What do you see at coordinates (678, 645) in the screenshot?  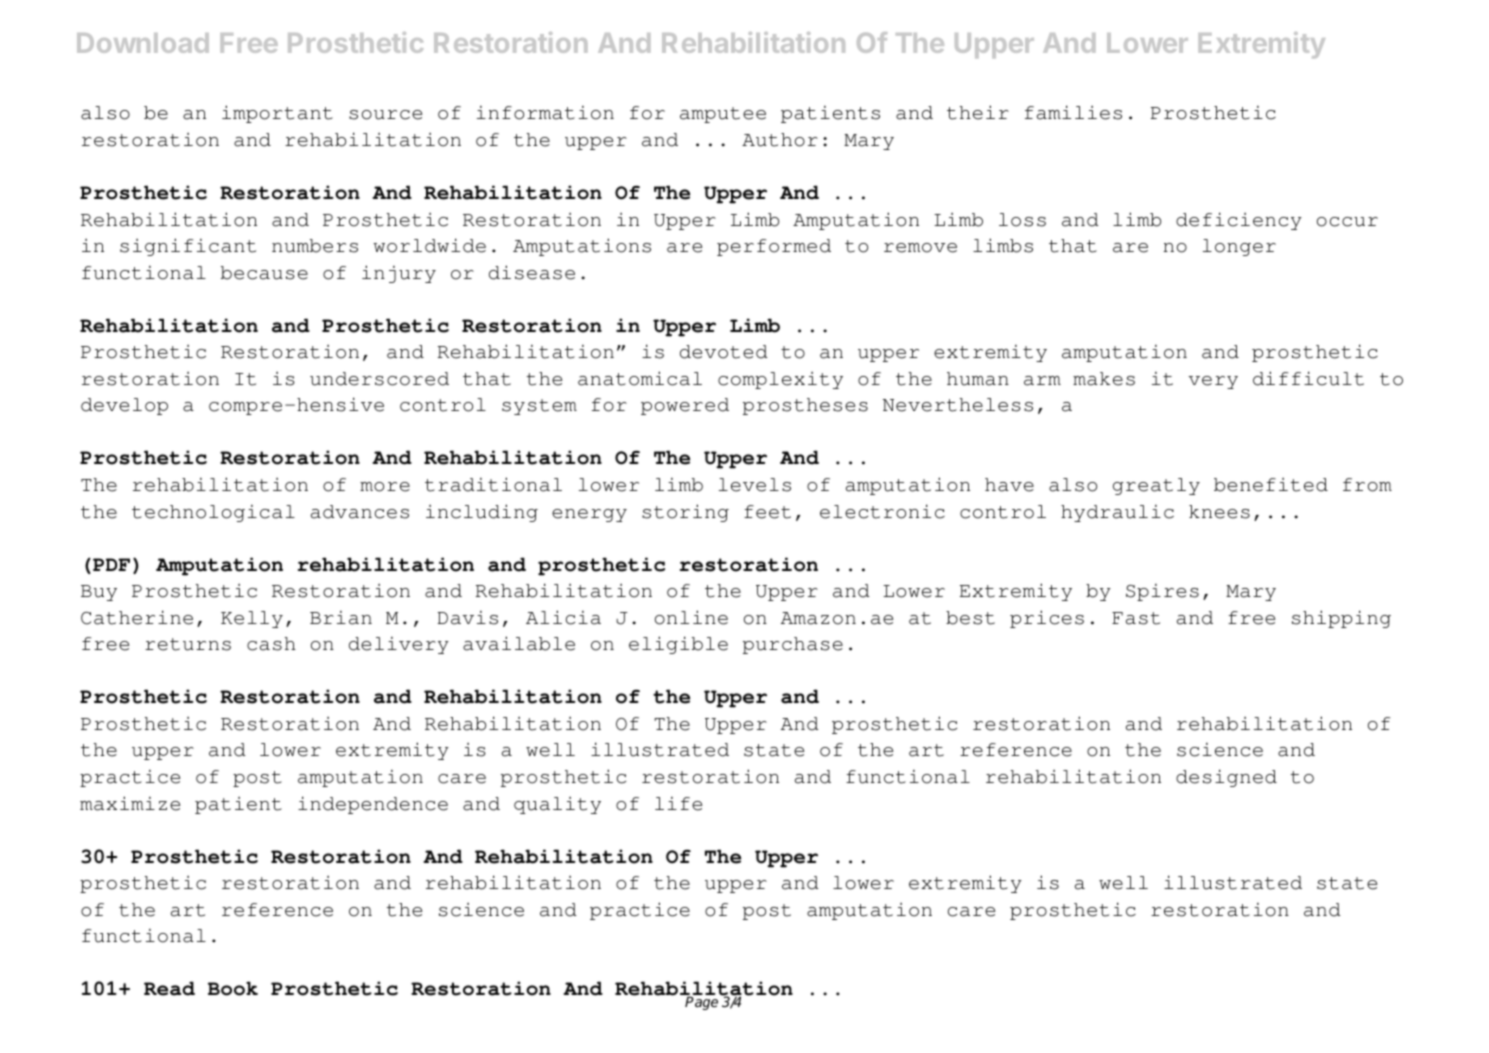 I see `eligible` at bounding box center [678, 645].
